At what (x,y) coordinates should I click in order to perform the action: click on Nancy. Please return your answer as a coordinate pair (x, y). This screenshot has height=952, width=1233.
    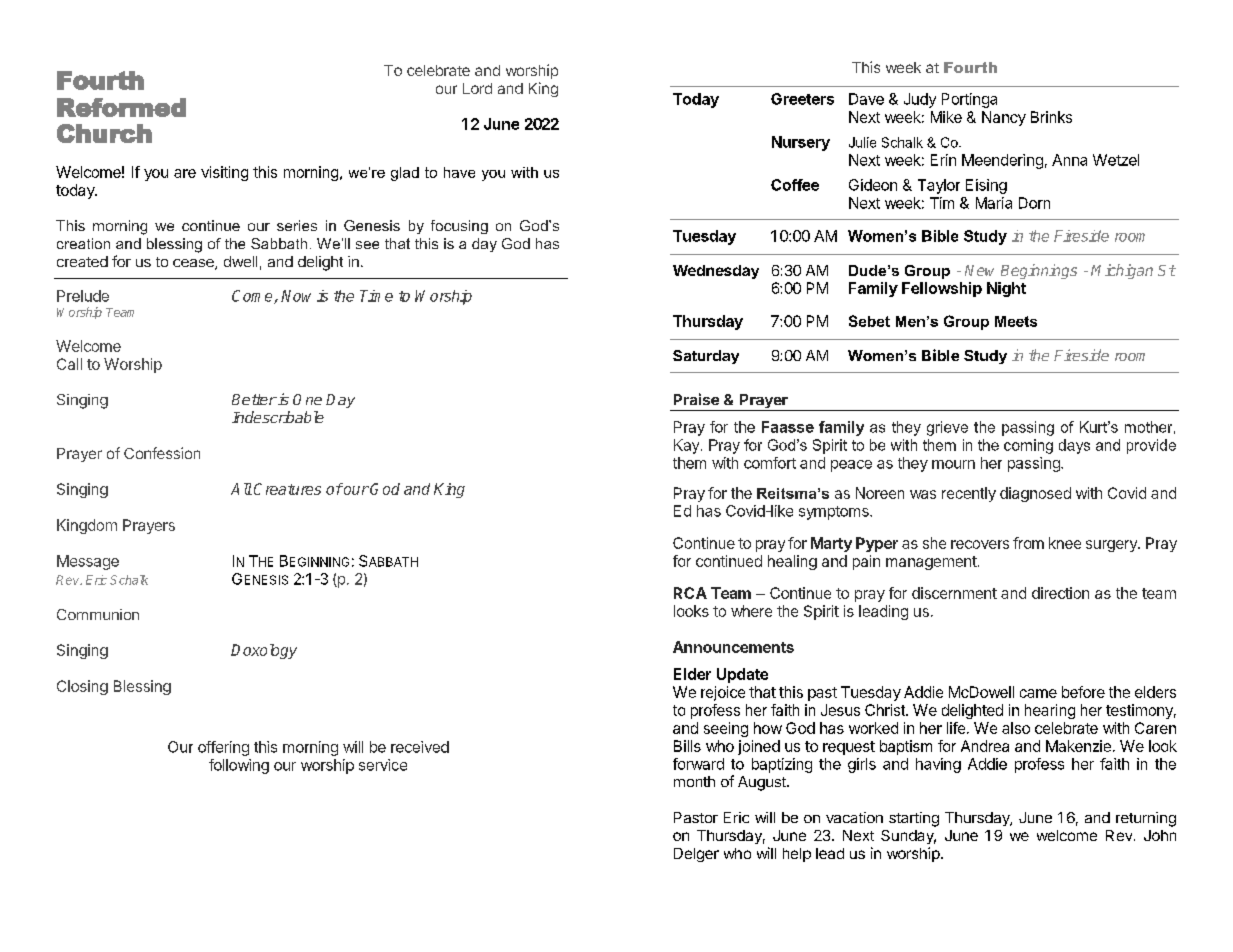
    Looking at the image, I should click on (1004, 118).
